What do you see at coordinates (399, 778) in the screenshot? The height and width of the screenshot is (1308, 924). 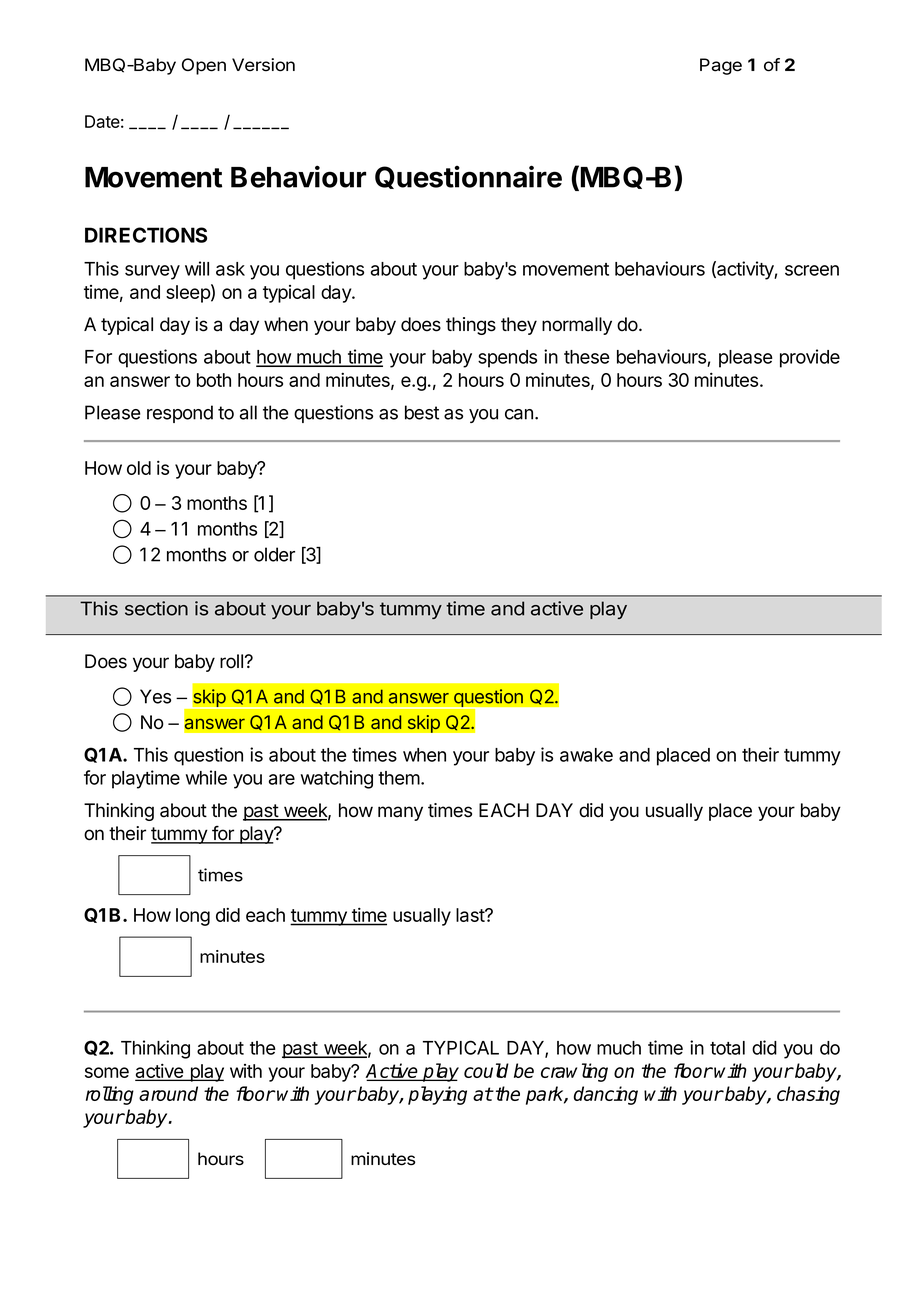 I see `them` at bounding box center [399, 778].
